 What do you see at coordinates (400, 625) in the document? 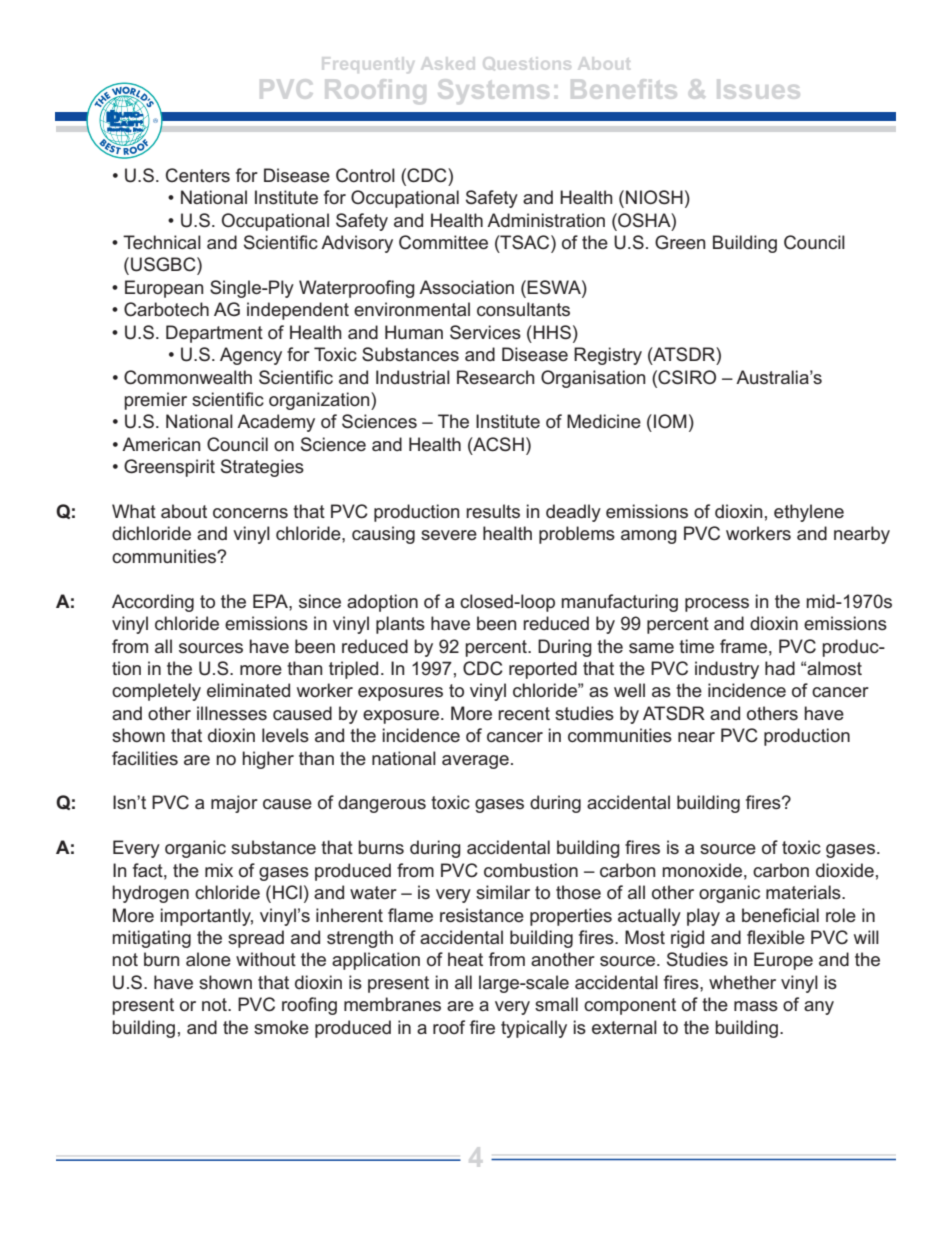
I see `plants` at bounding box center [400, 625].
